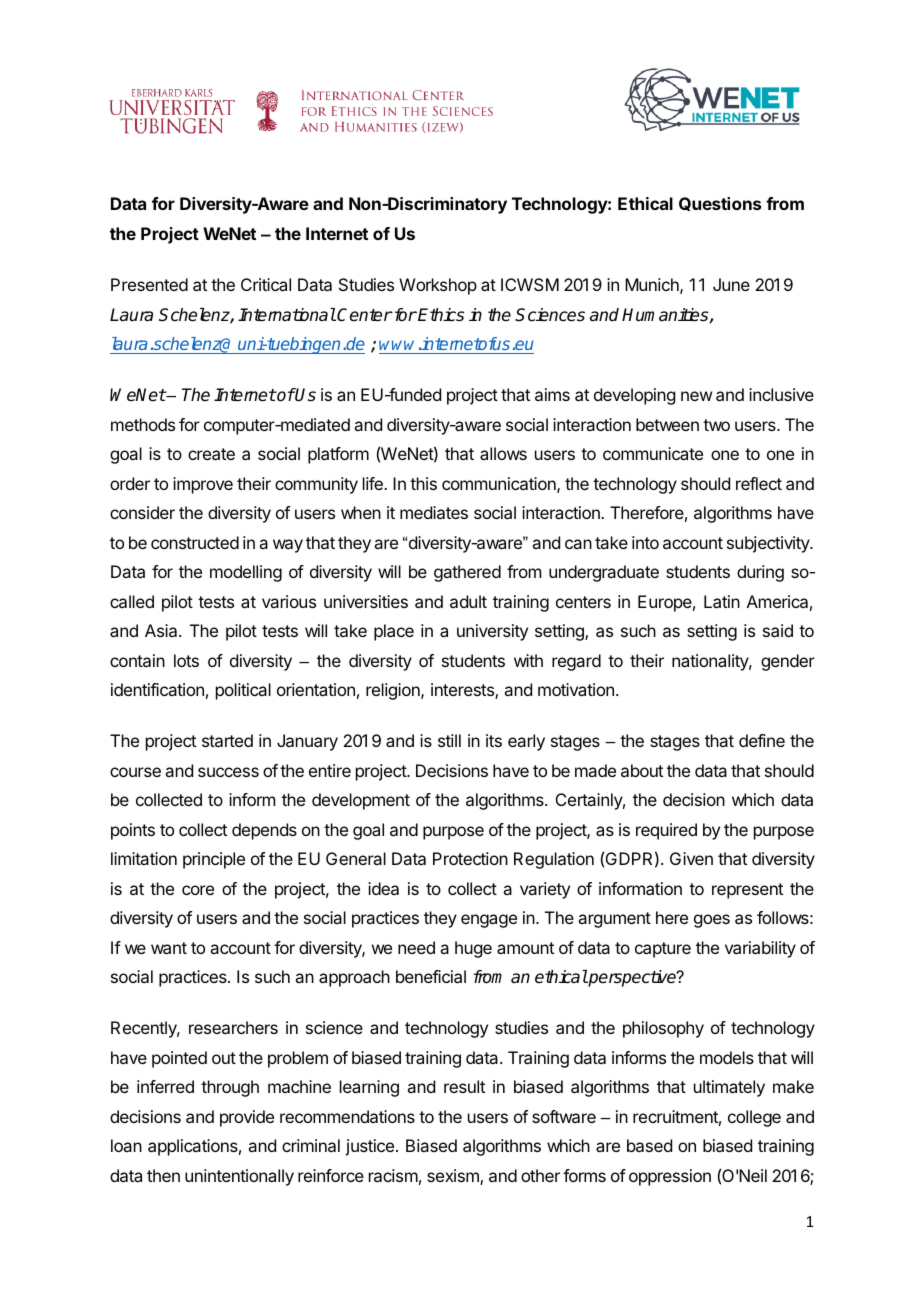  What do you see at coordinates (503, 453) in the screenshot?
I see `allows` at bounding box center [503, 453].
